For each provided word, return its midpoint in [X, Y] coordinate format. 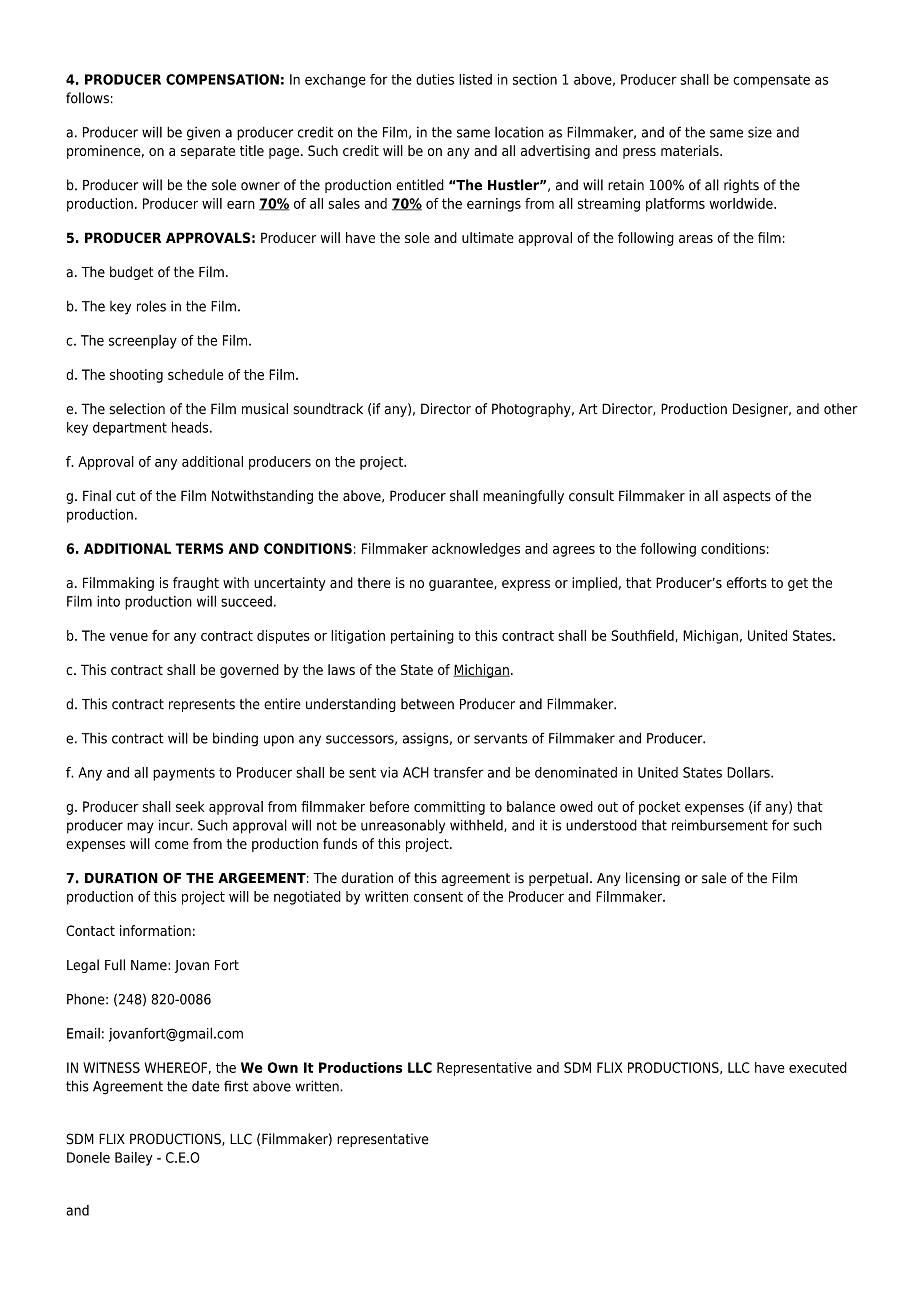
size [760, 132]
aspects [747, 497]
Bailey [133, 1159]
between [427, 704]
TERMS [199, 548]
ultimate [488, 237]
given [203, 134]
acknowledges [476, 550]
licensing [653, 879]
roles [151, 306]
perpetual [558, 879]
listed [475, 79]
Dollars [749, 772]
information [155, 930]
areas [696, 239]
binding [235, 740]
